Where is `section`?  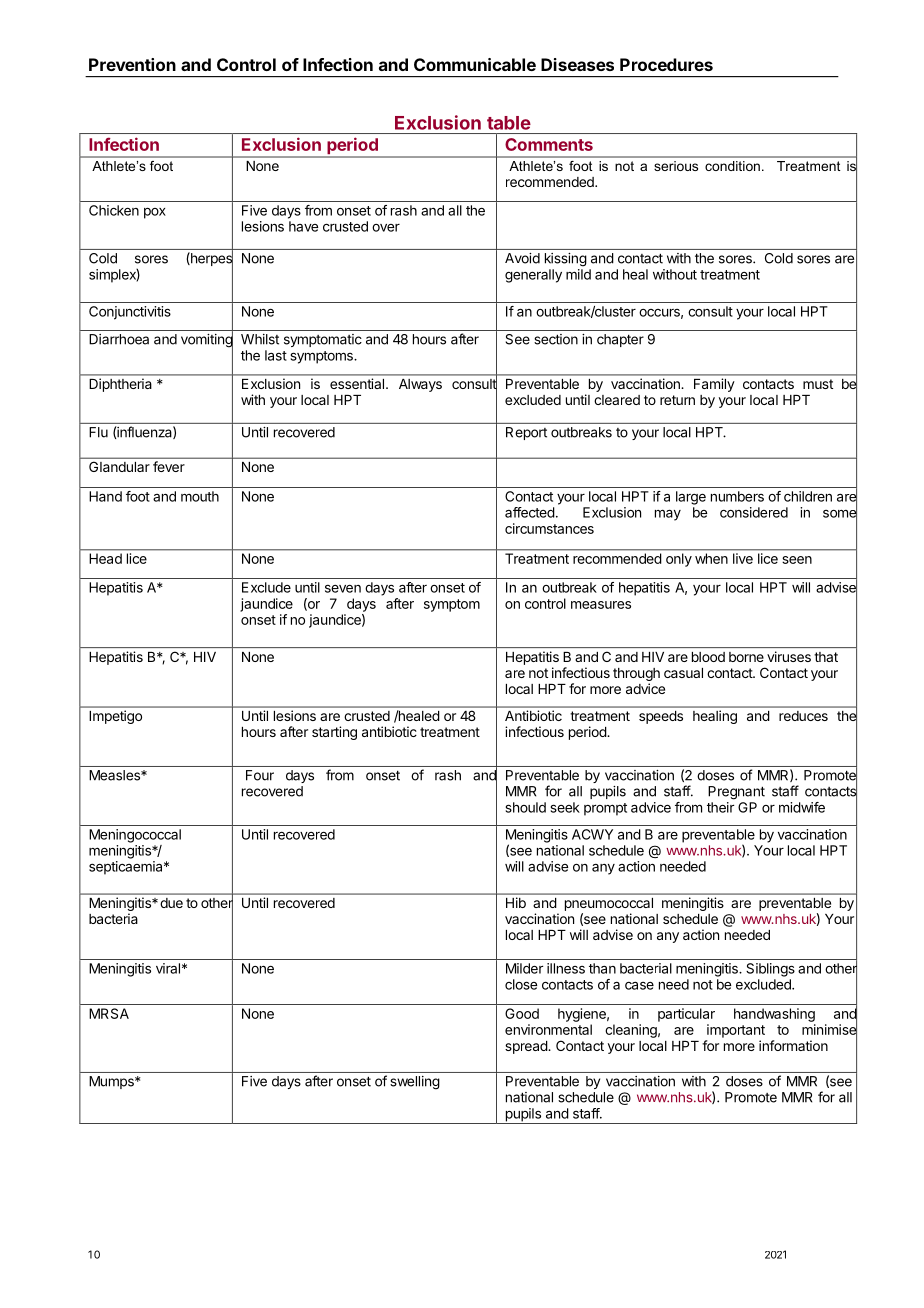
section is located at coordinates (556, 339).
